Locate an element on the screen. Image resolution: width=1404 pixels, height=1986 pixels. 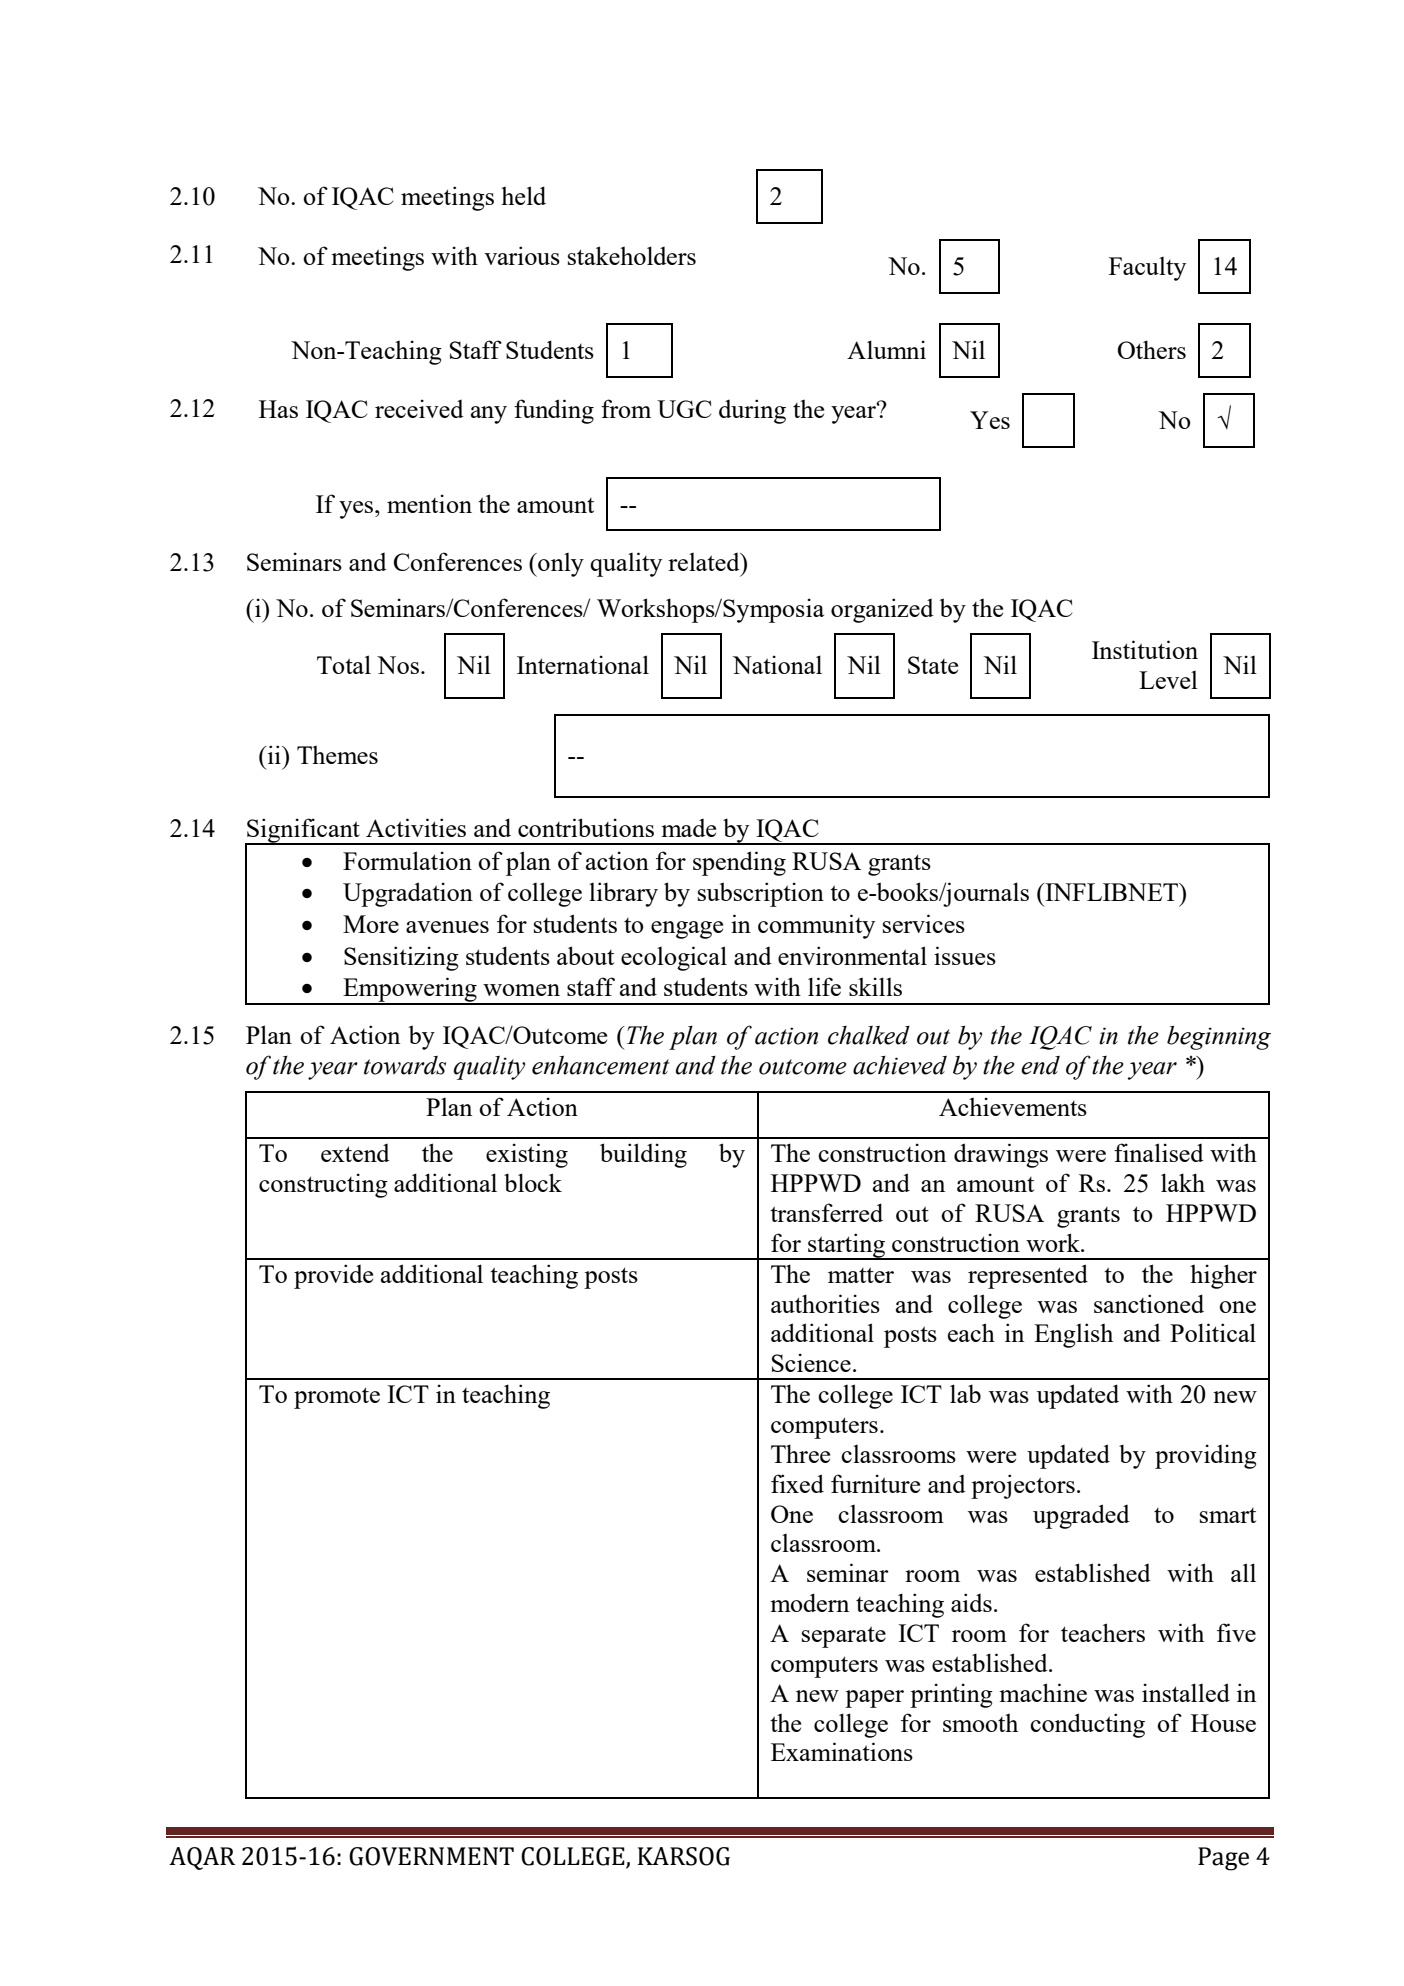
Institution is located at coordinates (1145, 649).
